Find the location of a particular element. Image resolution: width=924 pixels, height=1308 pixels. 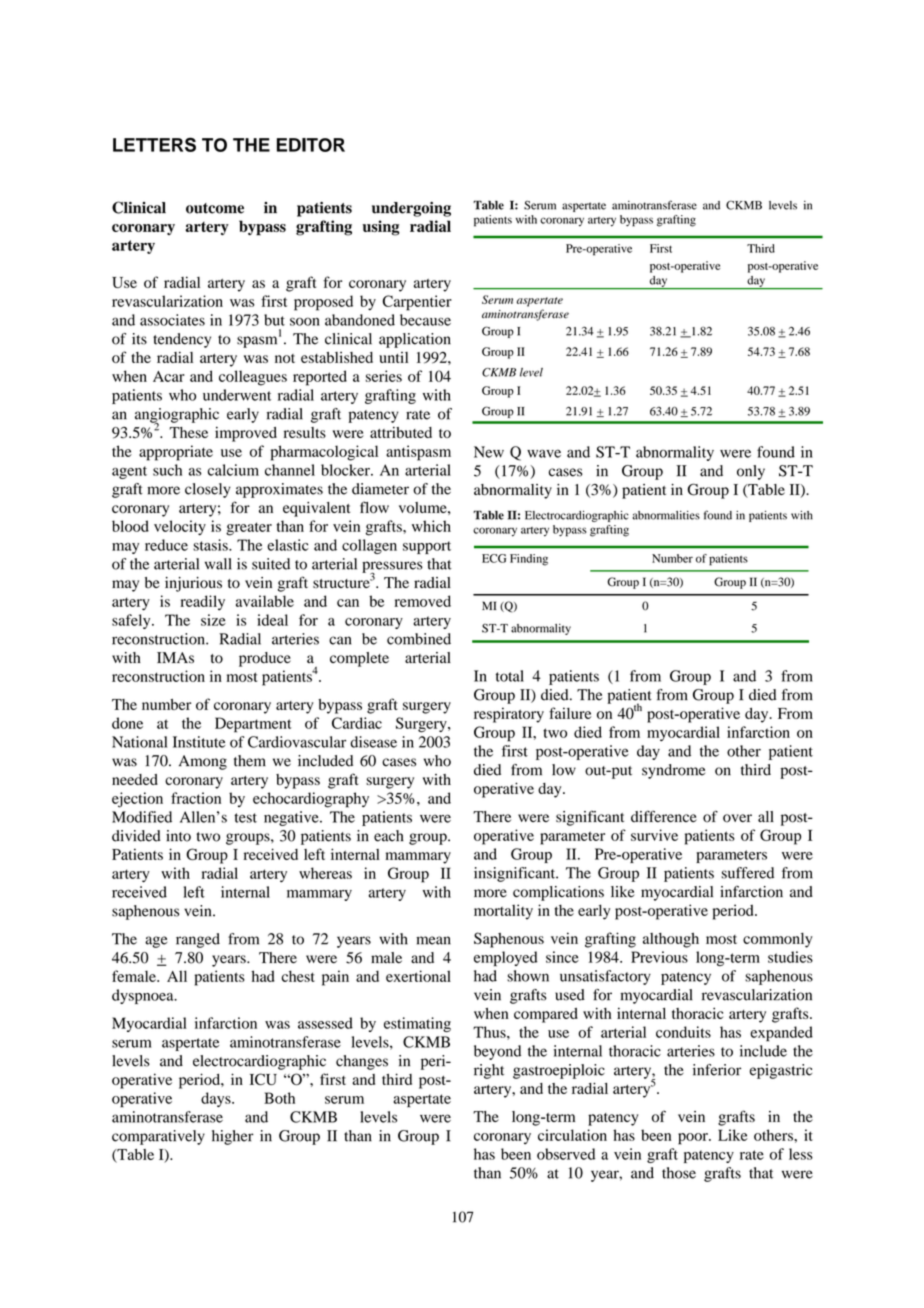

total is located at coordinates (510, 676).
